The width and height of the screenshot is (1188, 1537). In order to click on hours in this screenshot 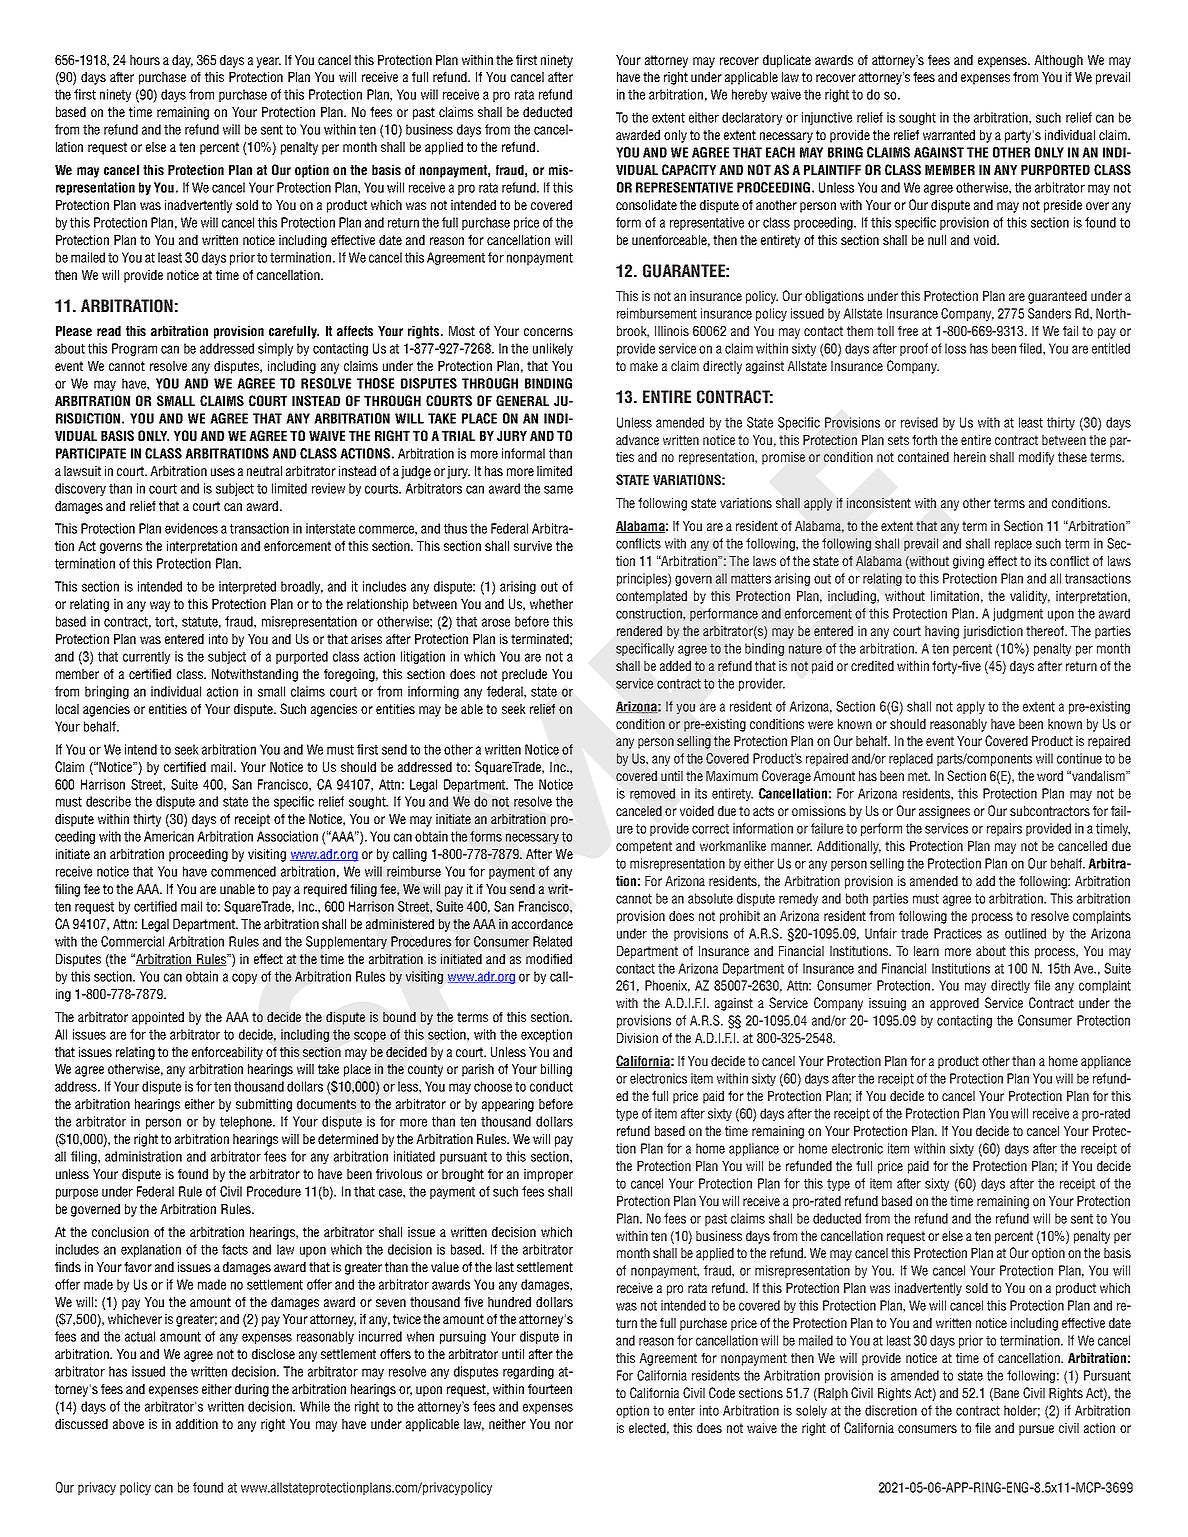, I will do `click(145, 60)`.
